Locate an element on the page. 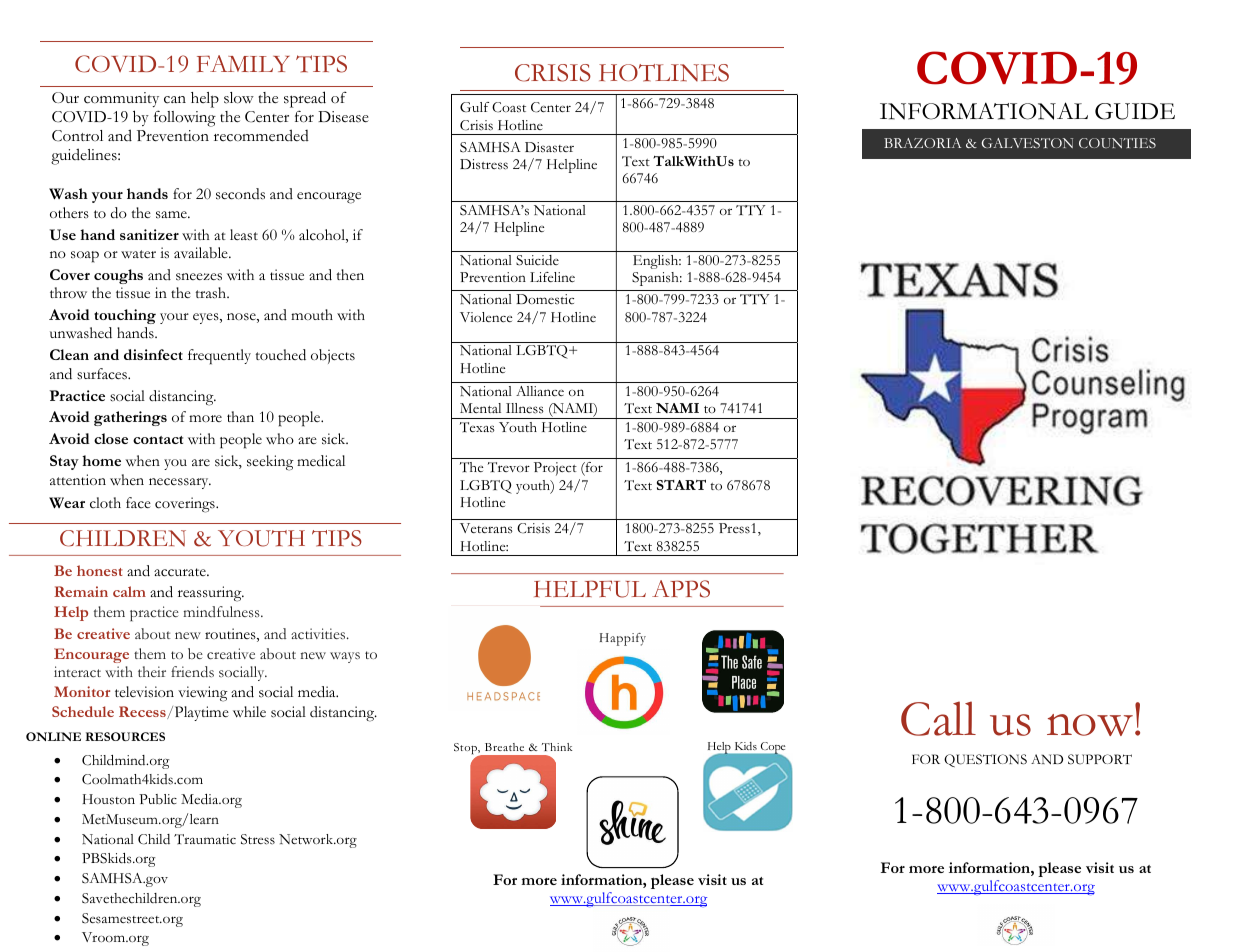 This document has width=1233, height=952. Public is located at coordinates (158, 799).
